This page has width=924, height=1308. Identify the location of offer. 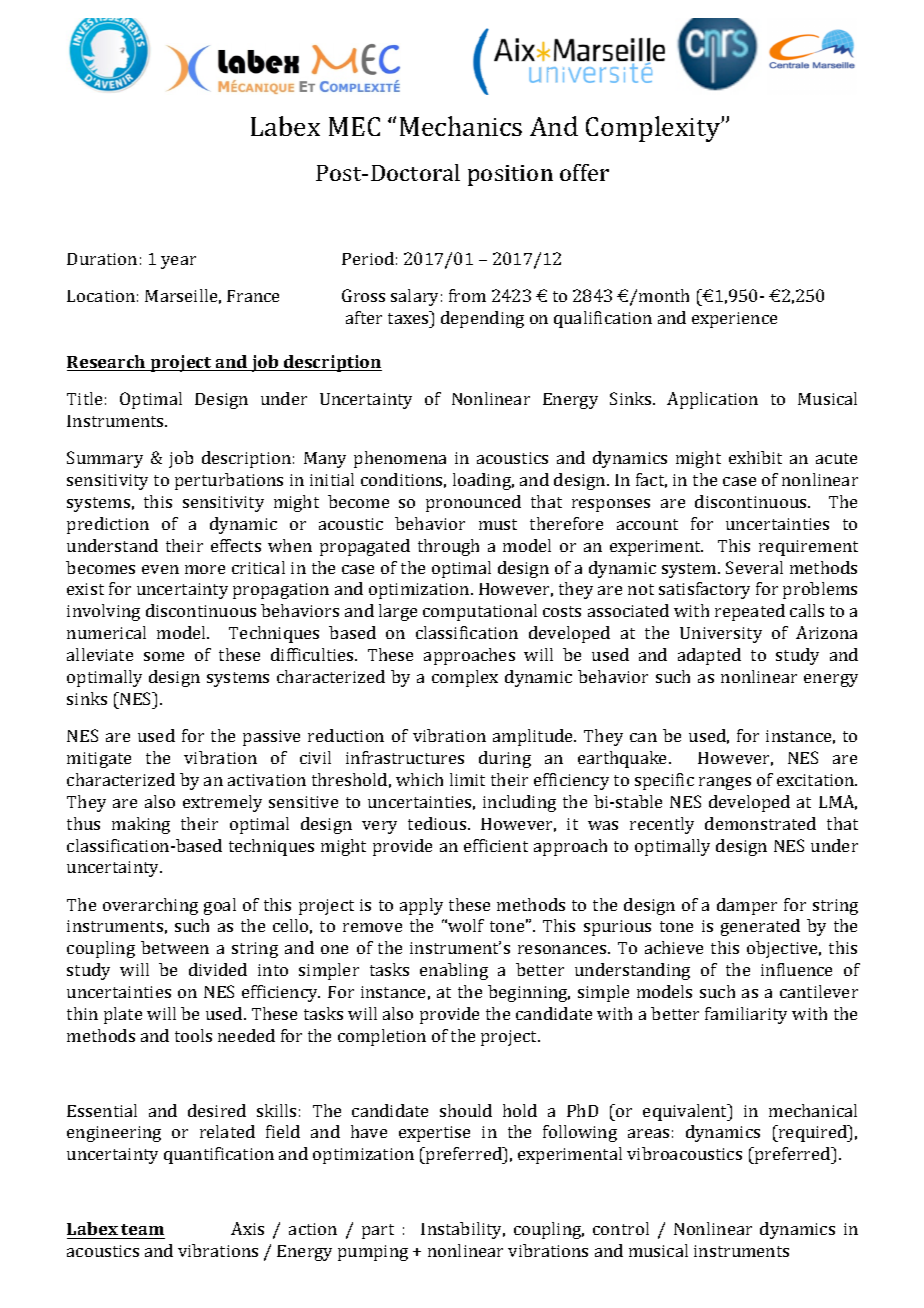
(584, 172).
